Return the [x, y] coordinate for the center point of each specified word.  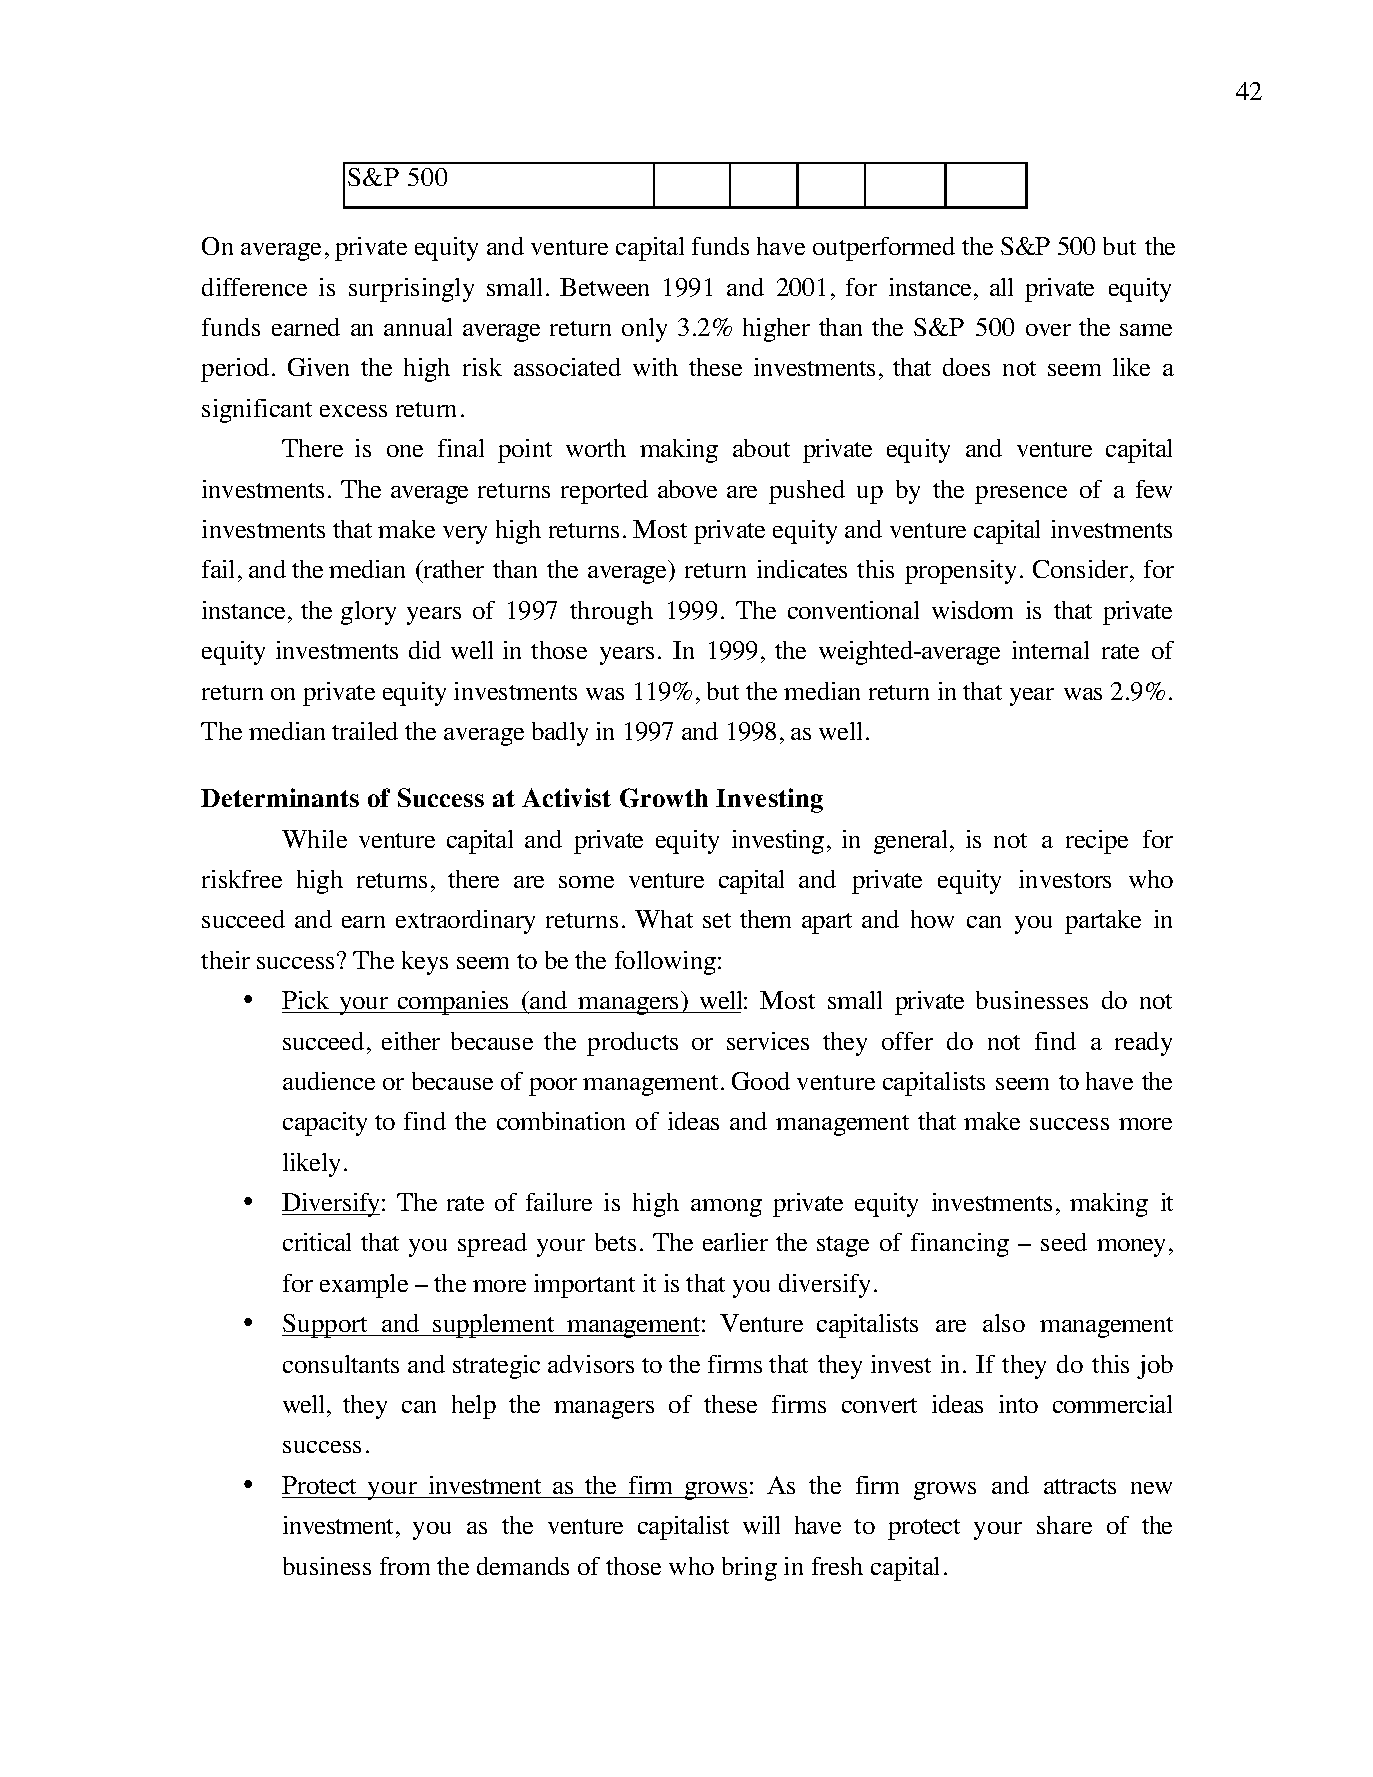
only [644, 330]
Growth [664, 798]
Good [761, 1081]
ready [1143, 1044]
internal [1050, 650]
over [1048, 330]
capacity [325, 1124]
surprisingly [411, 290]
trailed [365, 731]
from [405, 1566]
